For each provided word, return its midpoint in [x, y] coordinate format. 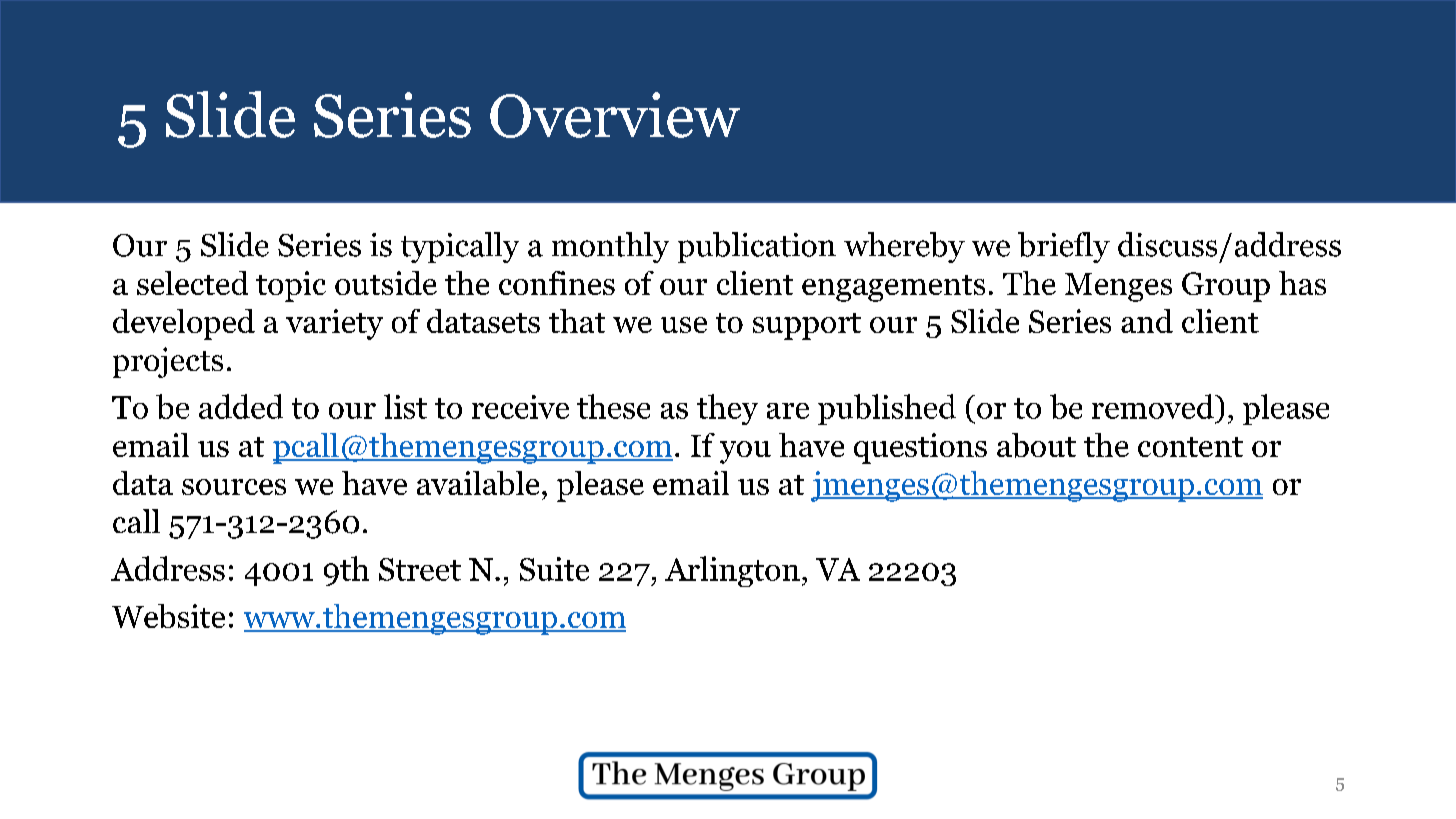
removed [1154, 406]
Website [168, 616]
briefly [1064, 247]
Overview [615, 115]
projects [168, 362]
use [684, 325]
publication [757, 247]
